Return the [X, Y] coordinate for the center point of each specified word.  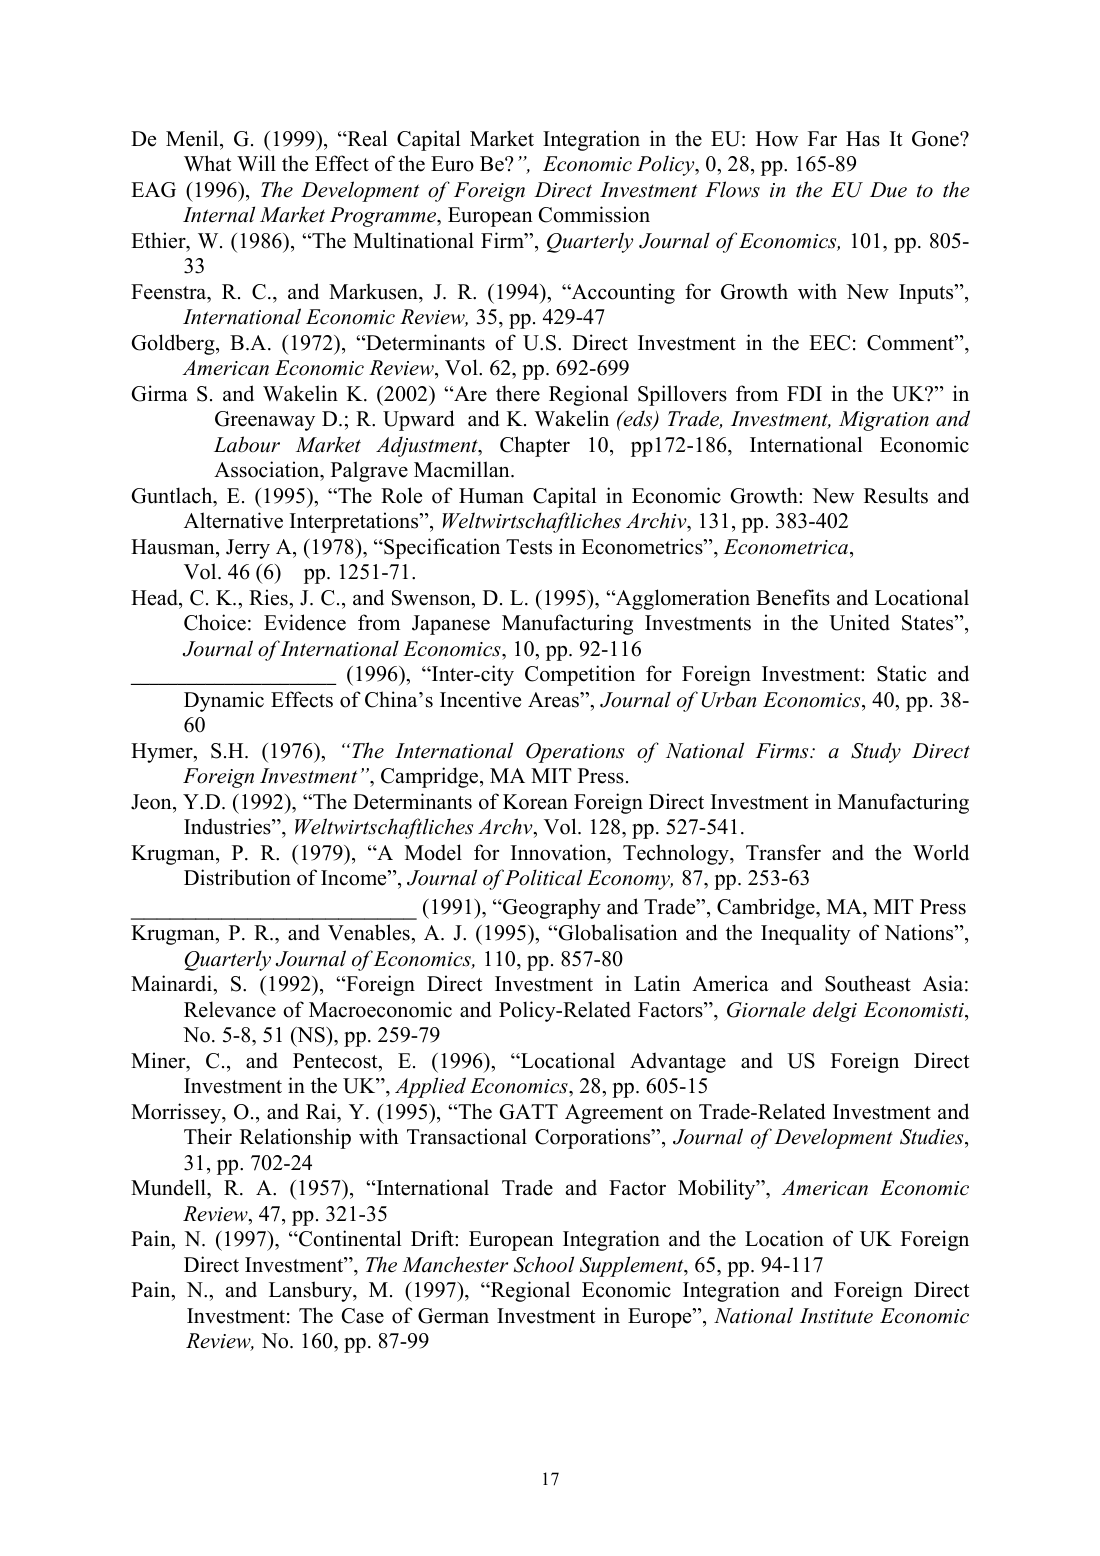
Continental [349, 1238]
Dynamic [224, 701]
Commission [594, 214]
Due [888, 190]
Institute [836, 1316]
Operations [575, 753]
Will [256, 163]
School [544, 1264]
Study [876, 752]
